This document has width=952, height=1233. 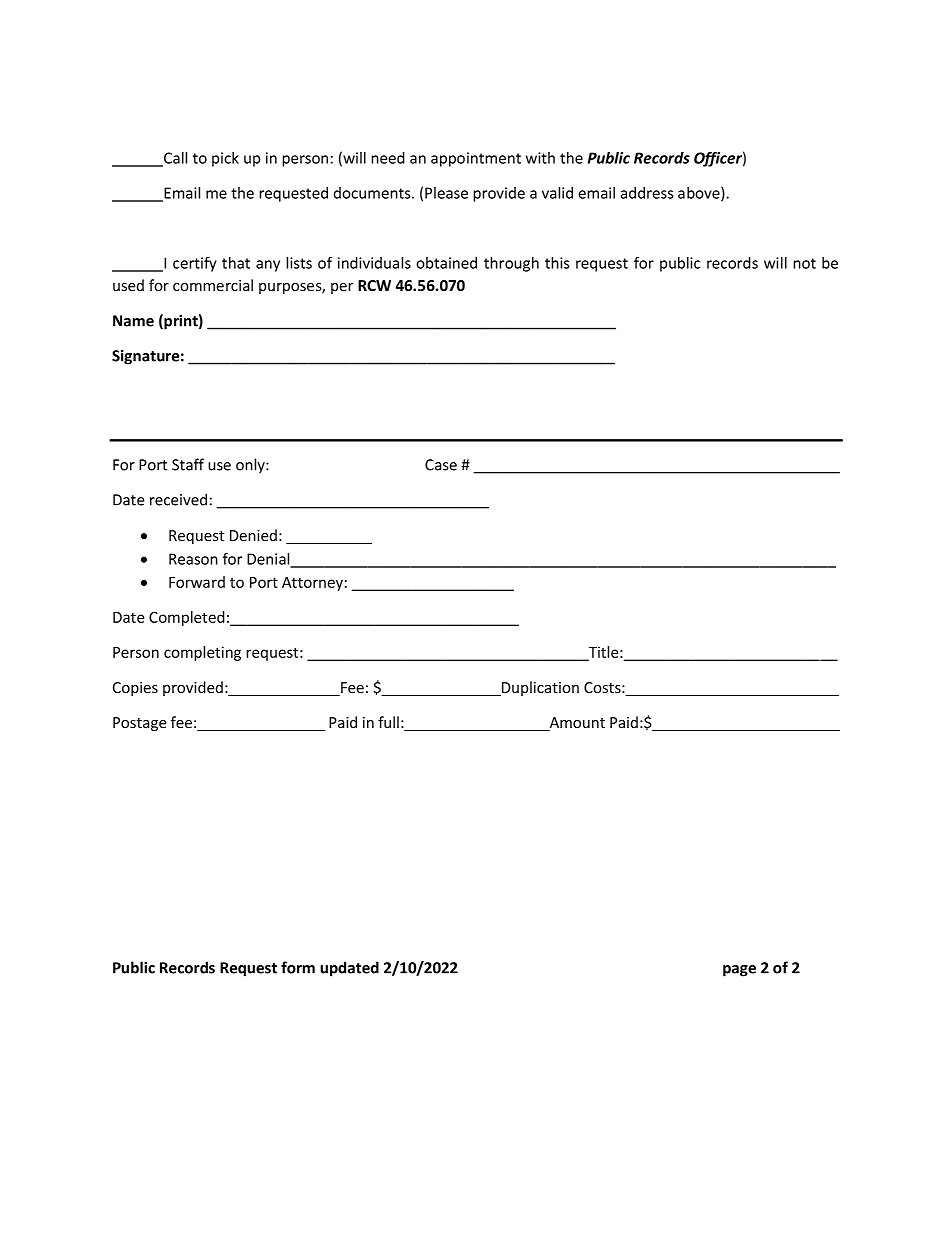 I want to click on Case, so click(x=441, y=465).
